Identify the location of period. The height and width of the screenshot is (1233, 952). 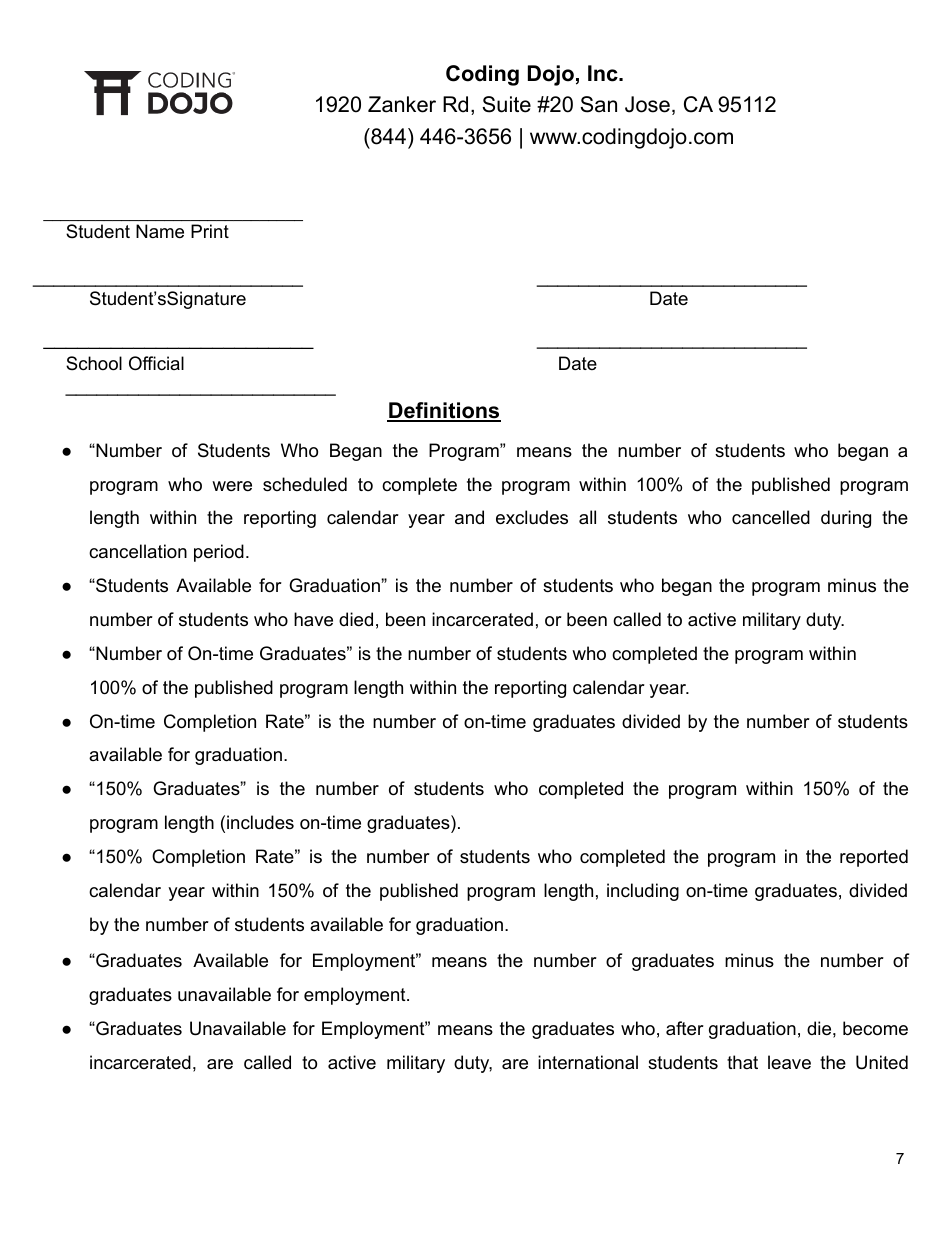
(219, 553).
